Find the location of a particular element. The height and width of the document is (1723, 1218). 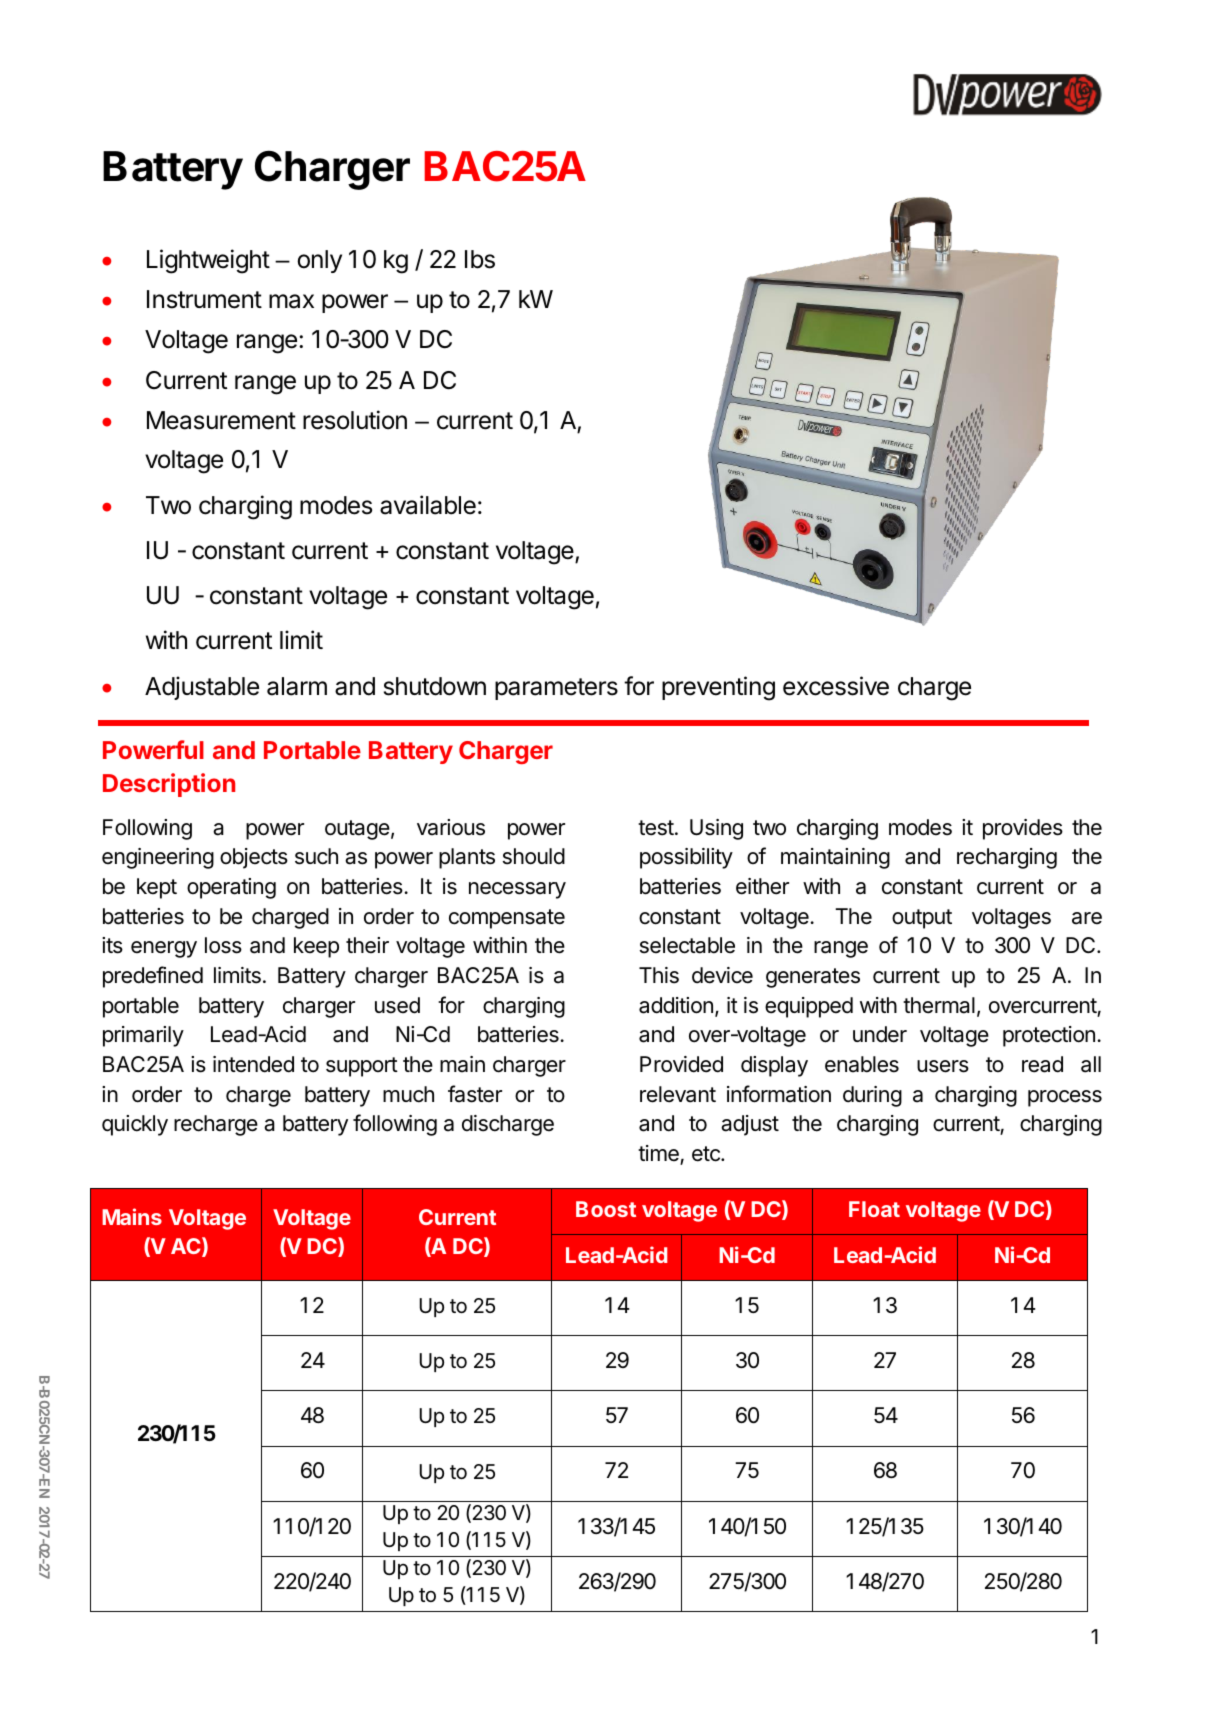

quickly is located at coordinates (135, 1125).
